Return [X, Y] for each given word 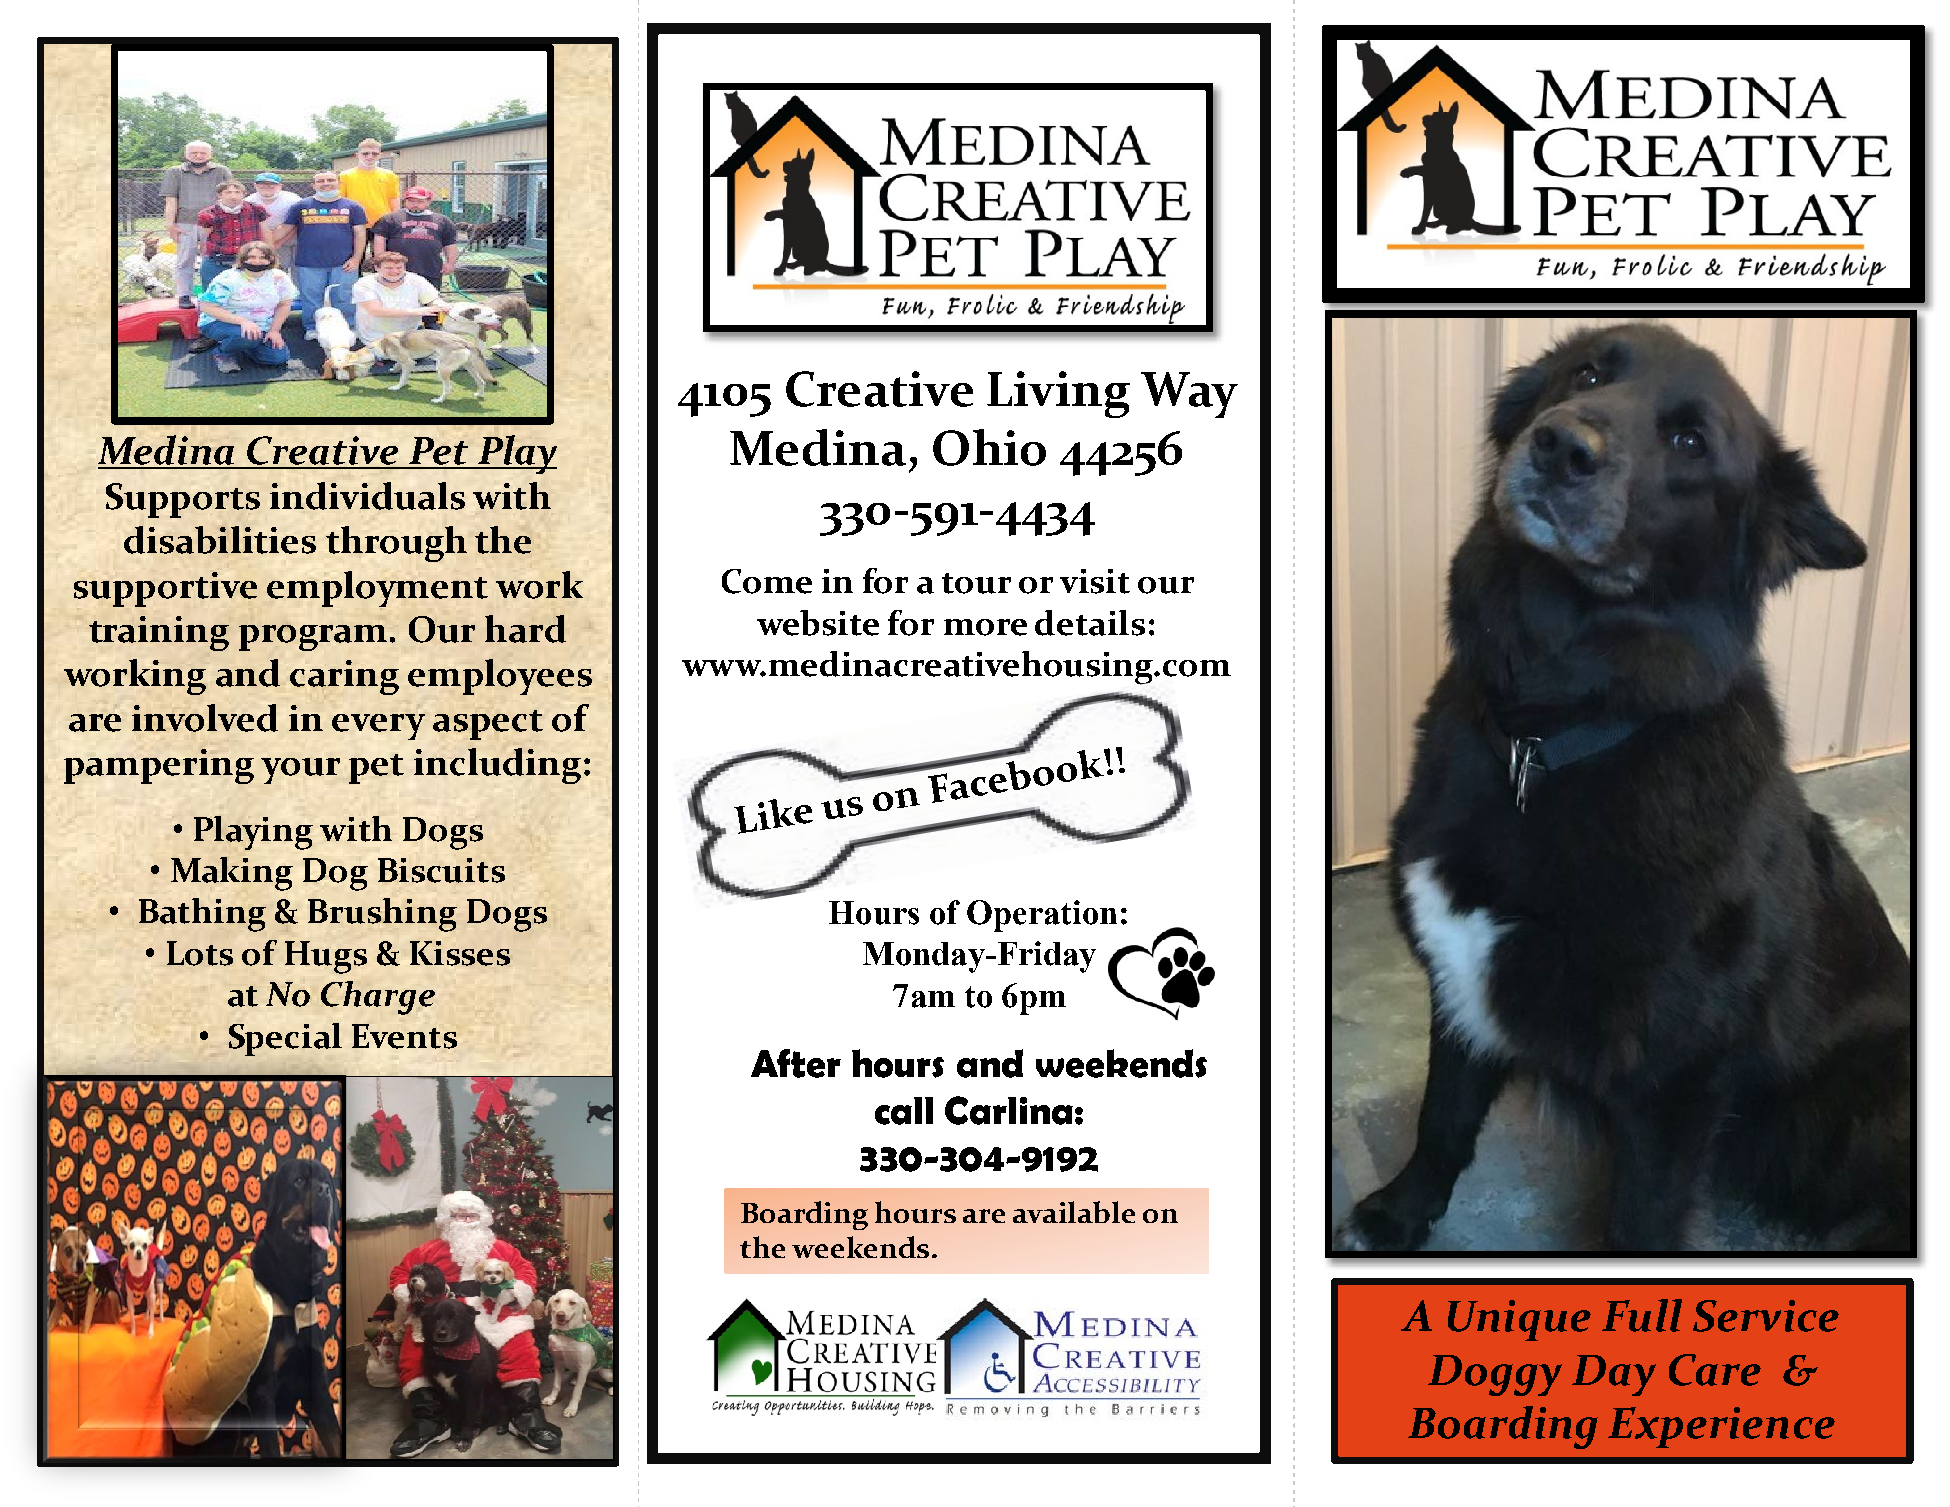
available [1074, 1212]
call [904, 1111]
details [1090, 623]
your [300, 771]
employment [377, 589]
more [985, 627]
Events [404, 1036]
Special [285, 1039]
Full [1642, 1315]
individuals [367, 496]
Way [1189, 395]
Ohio [989, 447]
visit [1095, 581]
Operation [1042, 916]
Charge [378, 998]
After [796, 1063]
